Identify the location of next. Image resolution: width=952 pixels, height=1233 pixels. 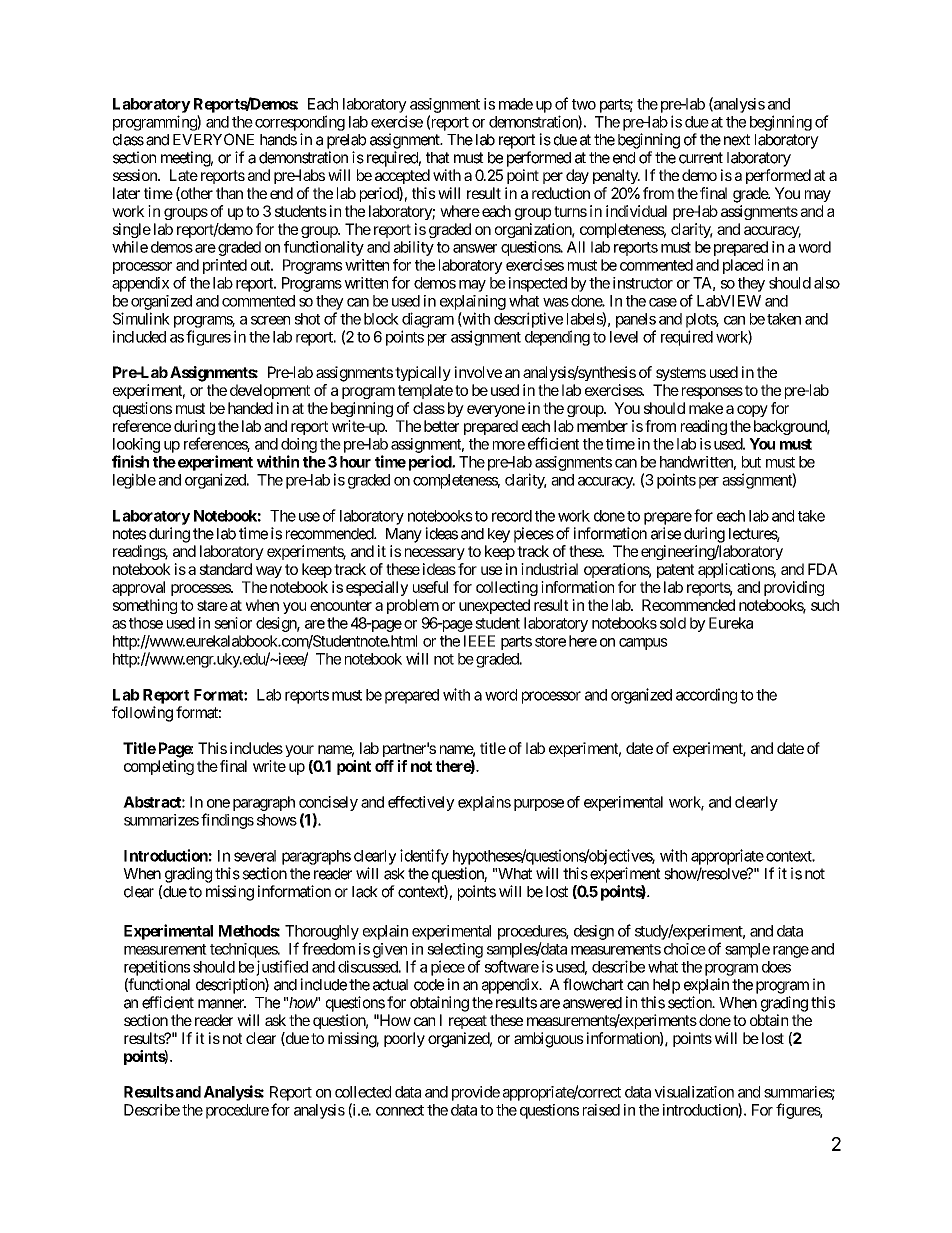
(737, 140).
